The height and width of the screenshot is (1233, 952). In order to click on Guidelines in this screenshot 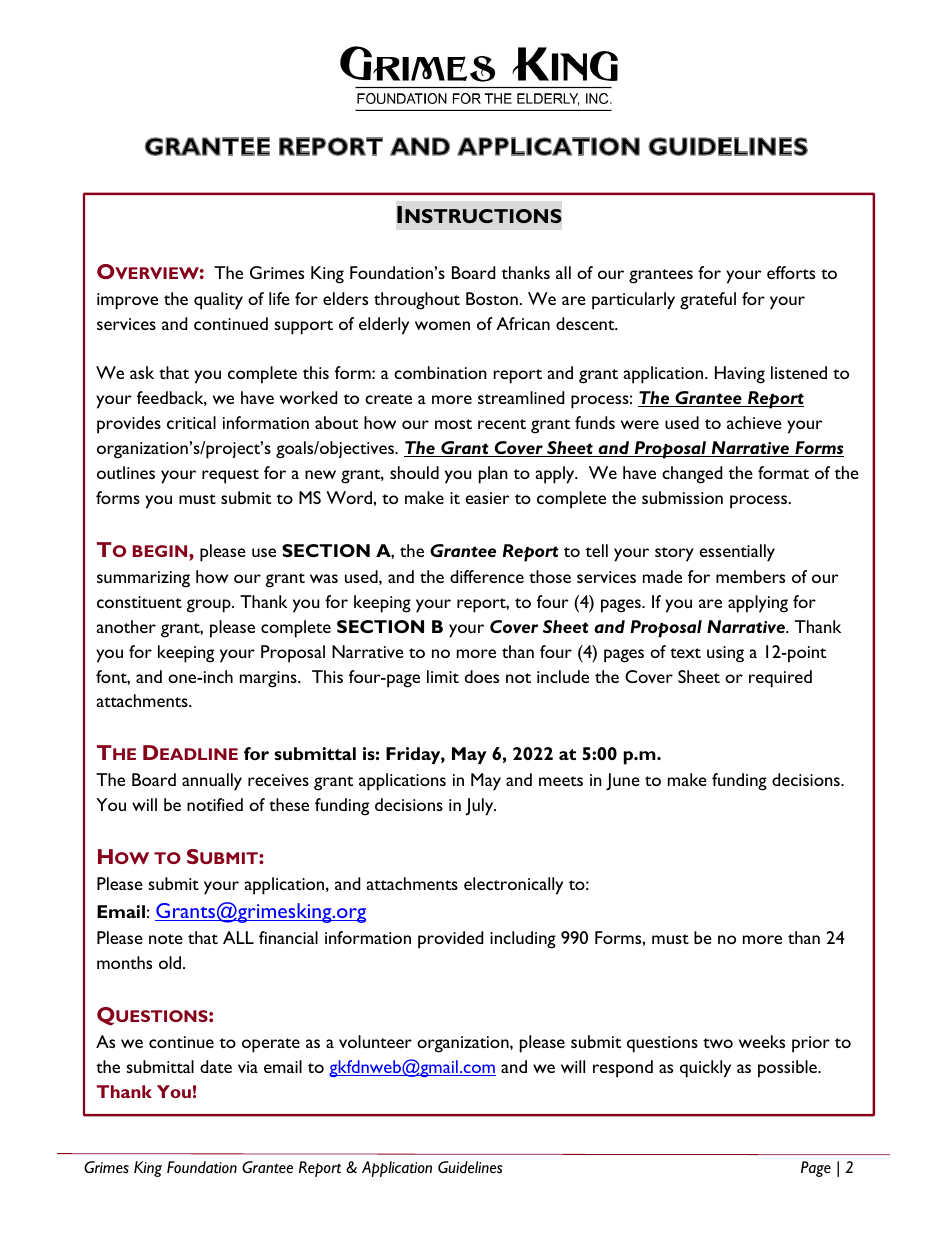, I will do `click(470, 1167)`.
